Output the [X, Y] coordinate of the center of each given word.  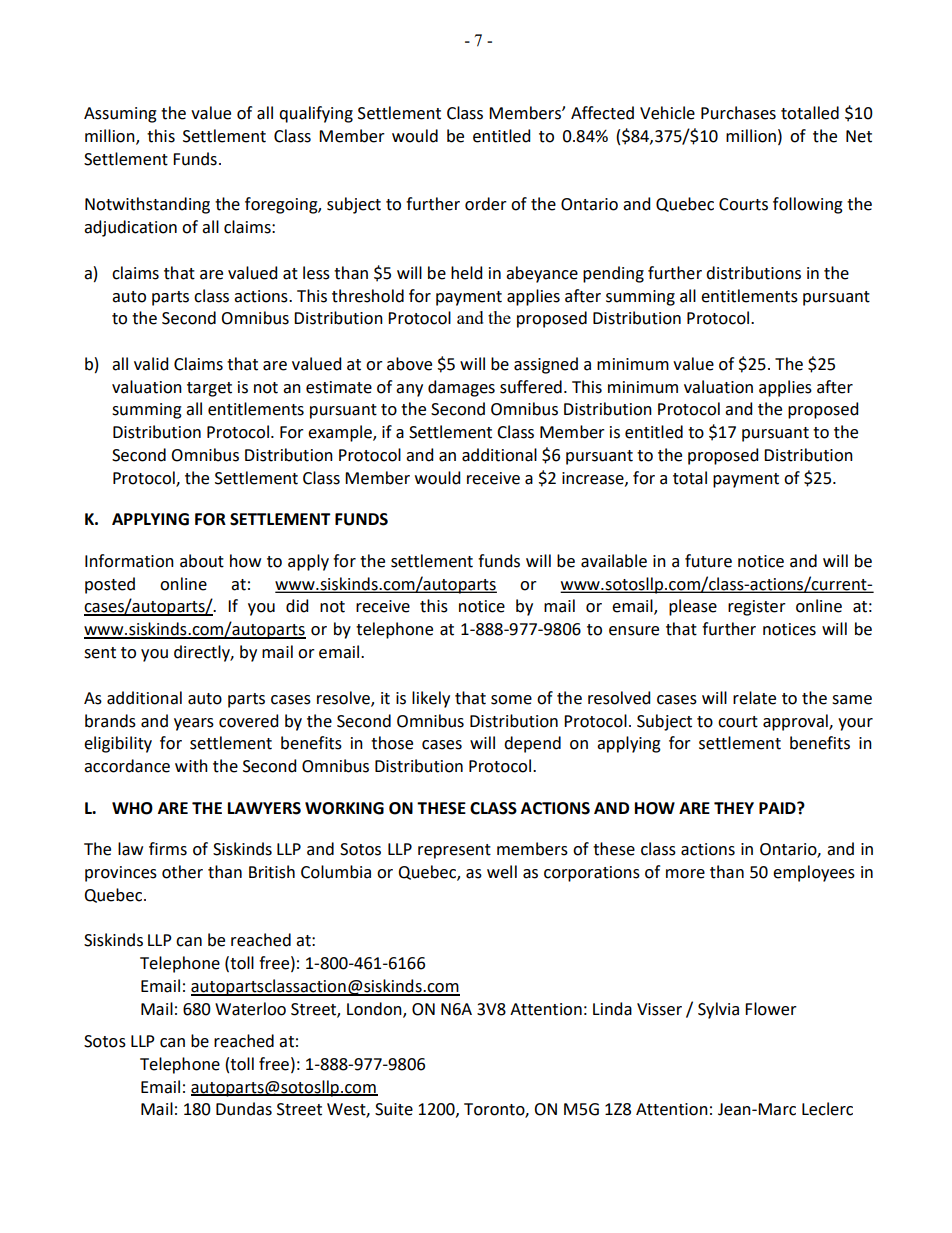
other [182, 872]
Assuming [120, 115]
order [486, 204]
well [502, 872]
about [202, 561]
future [708, 561]
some [511, 700]
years [194, 724]
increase [594, 479]
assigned [546, 365]
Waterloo [250, 1009]
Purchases [738, 113]
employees [814, 873]
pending [613, 274]
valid [151, 364]
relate [754, 698]
